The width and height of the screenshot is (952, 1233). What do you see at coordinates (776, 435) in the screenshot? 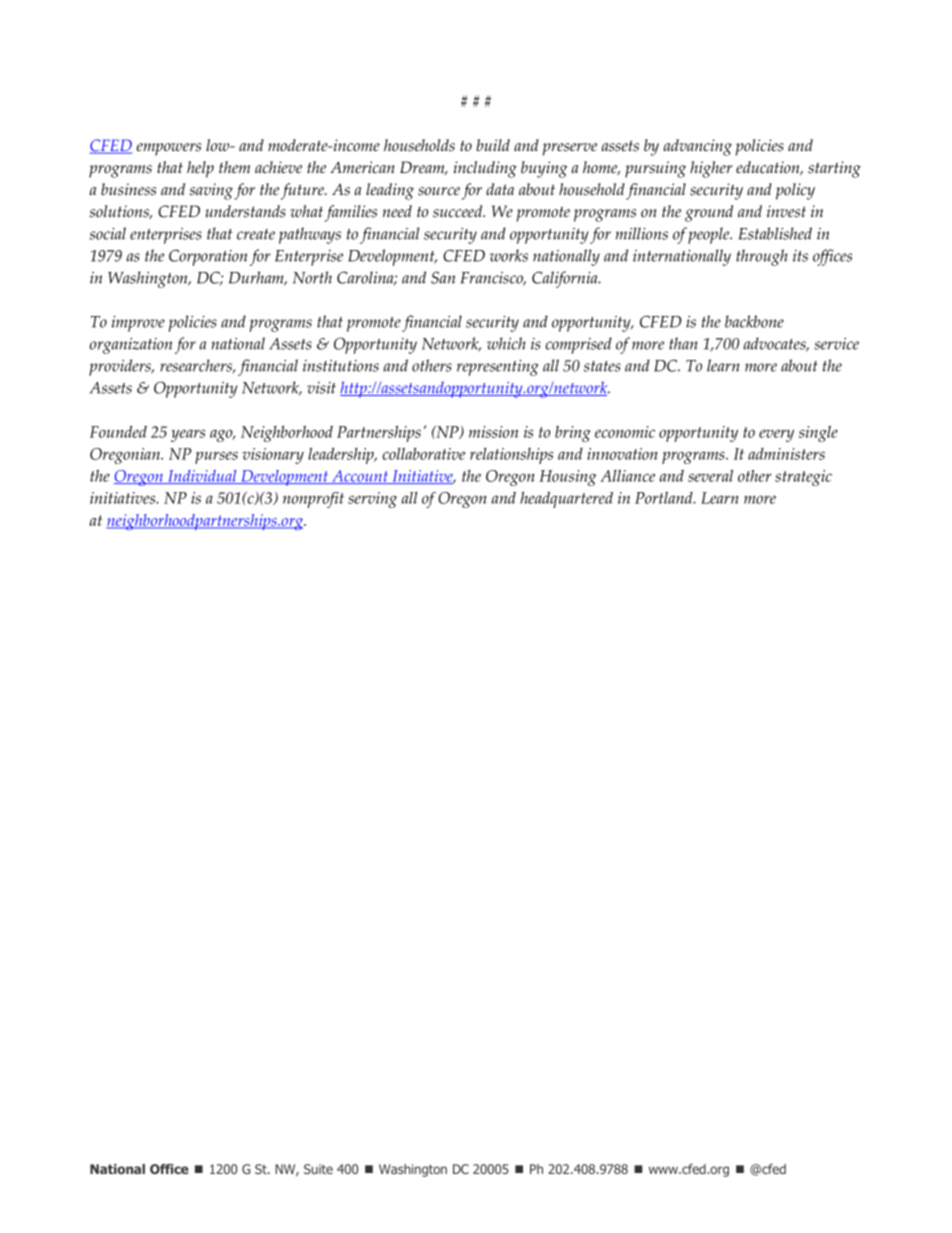
I see `every` at bounding box center [776, 435].
